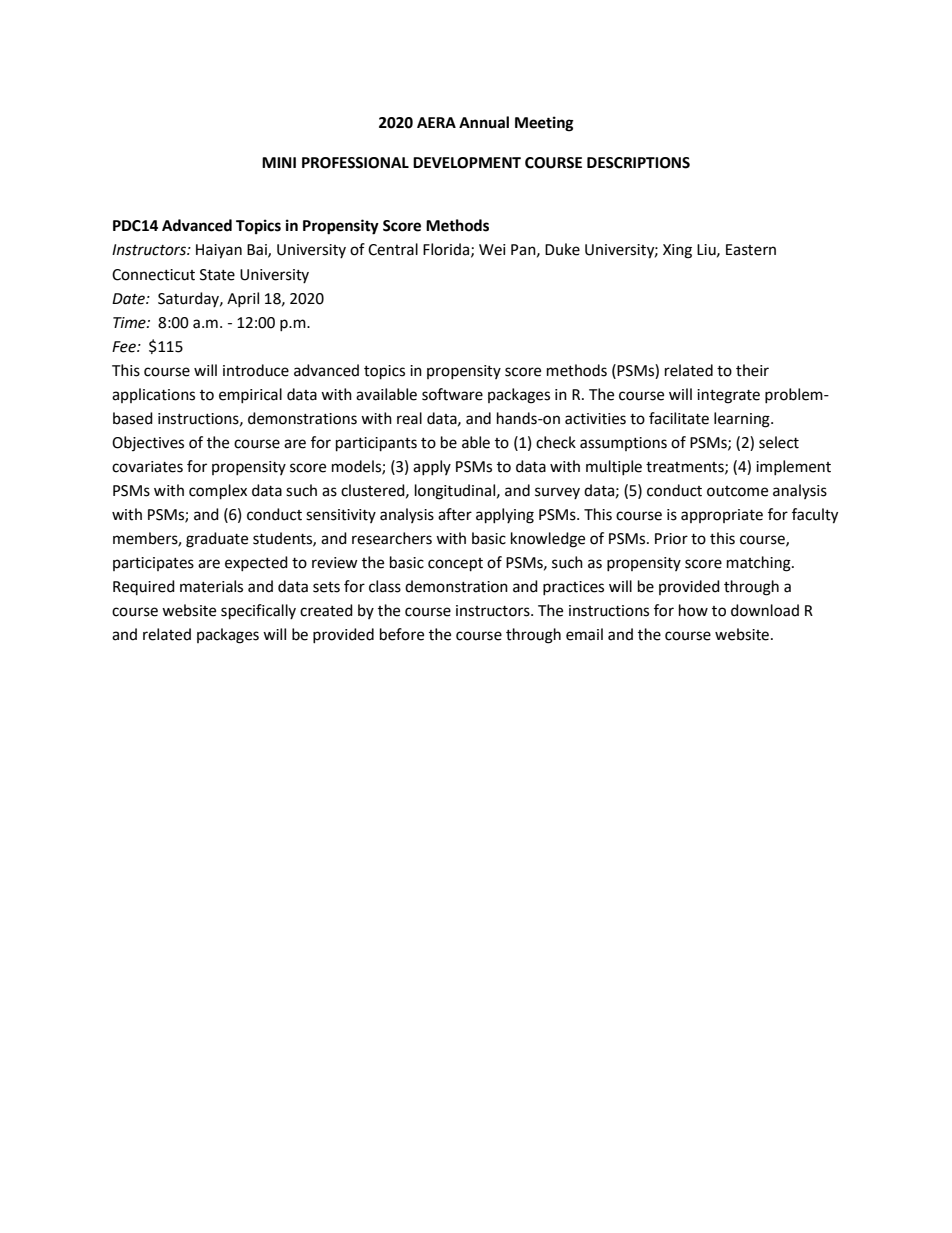  I want to click on Wei, so click(492, 250).
